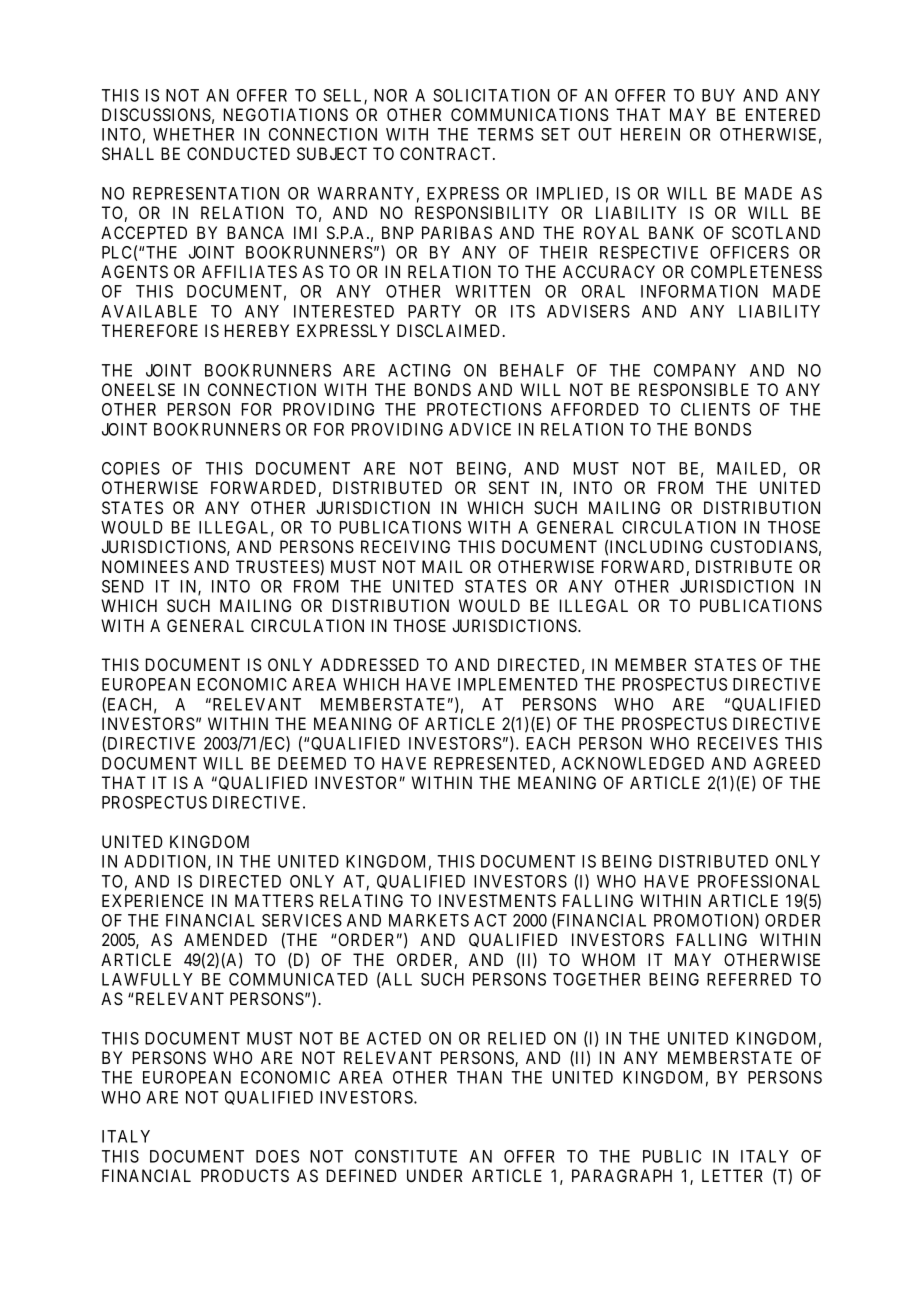 This screenshot has height=1308, width=924. Describe the element at coordinates (131, 468) in the screenshot. I see `COPIES` at that location.
